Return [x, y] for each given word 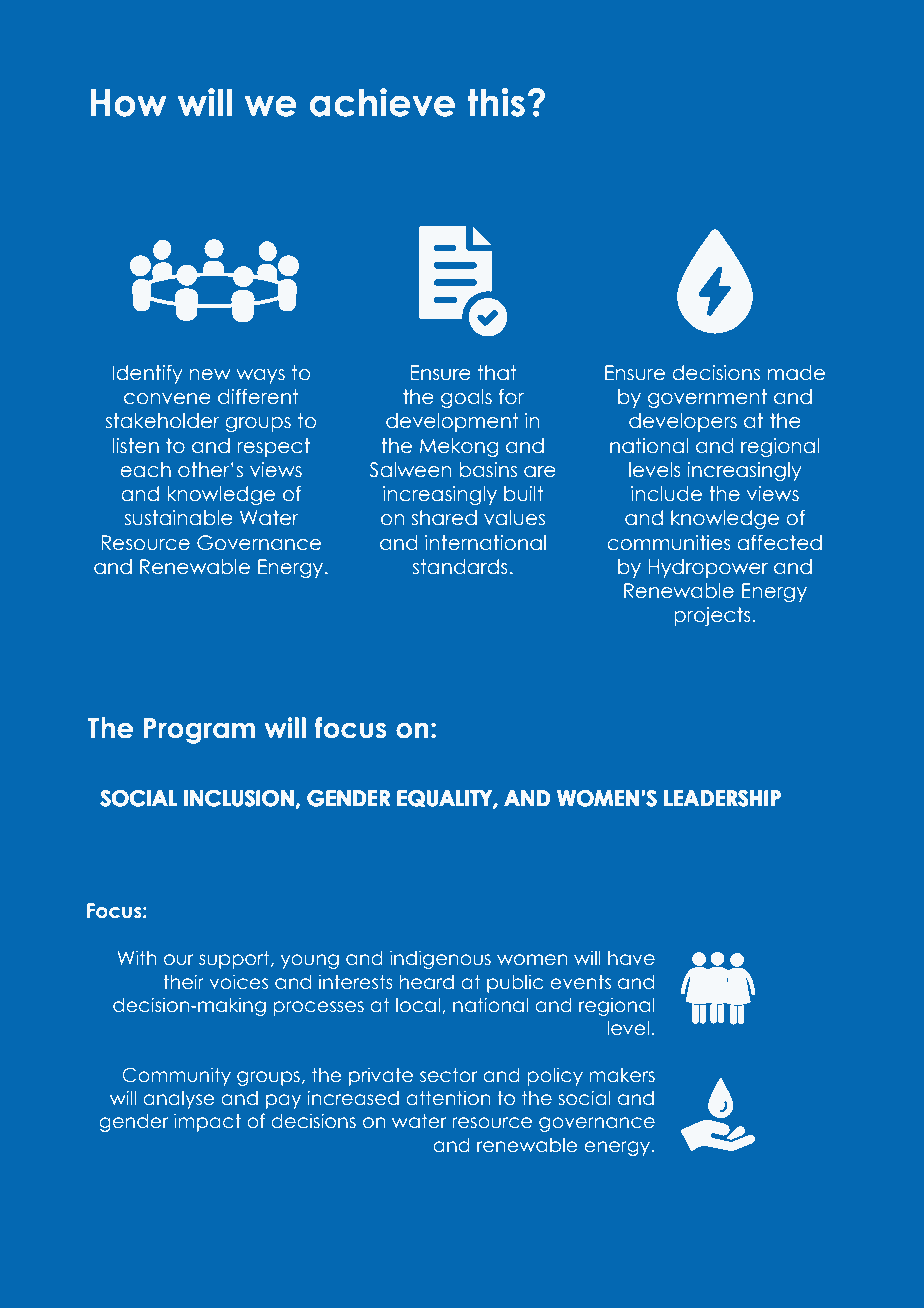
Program [199, 731]
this [496, 102]
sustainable [179, 518]
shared [444, 518]
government [707, 398]
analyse [178, 1100]
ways [260, 376]
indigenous [440, 959]
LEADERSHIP [722, 798]
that [497, 372]
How [128, 103]
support [235, 960]
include [666, 494]
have [631, 958]
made [796, 373]
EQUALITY [446, 799]
